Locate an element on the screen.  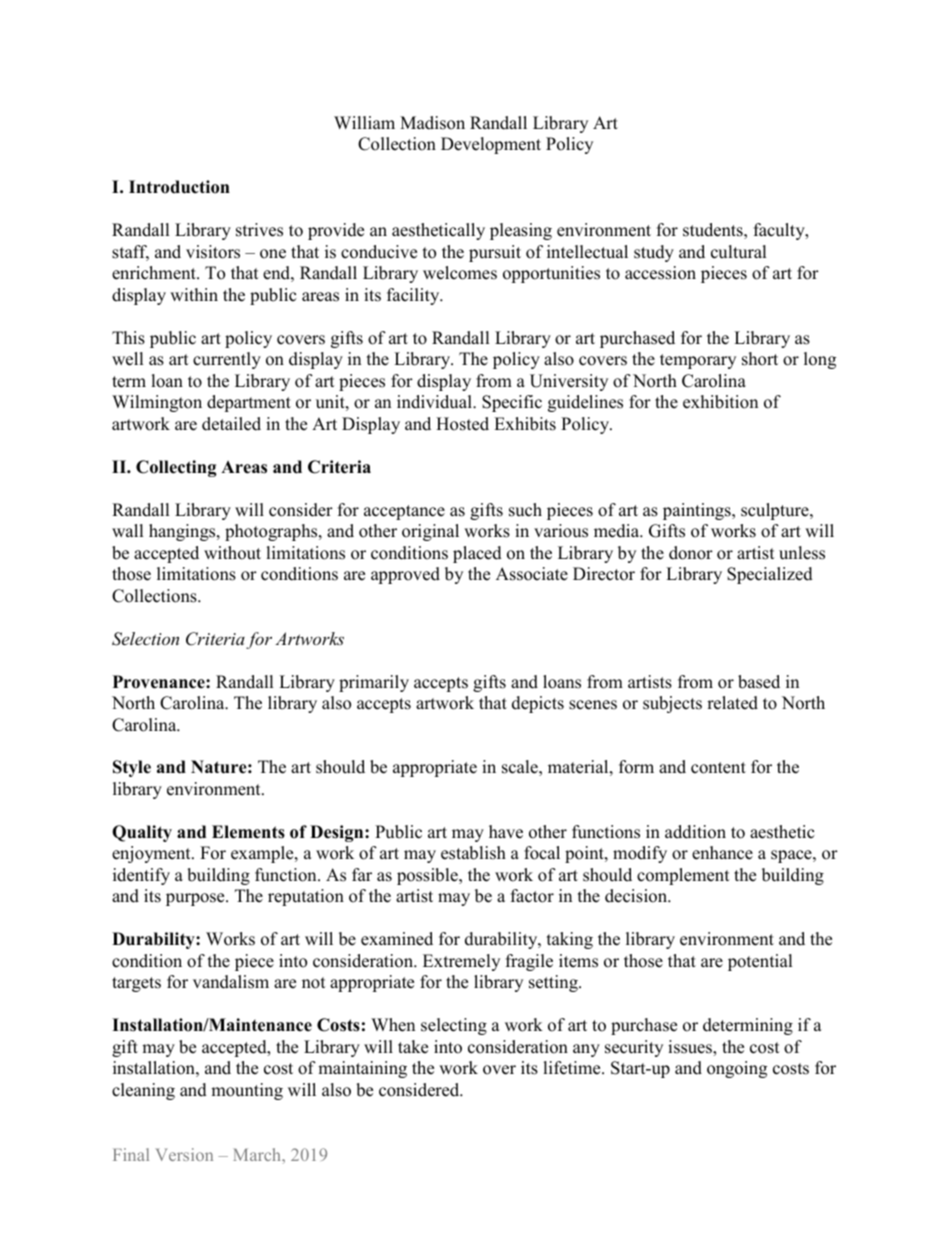
Elements is located at coordinates (248, 832).
